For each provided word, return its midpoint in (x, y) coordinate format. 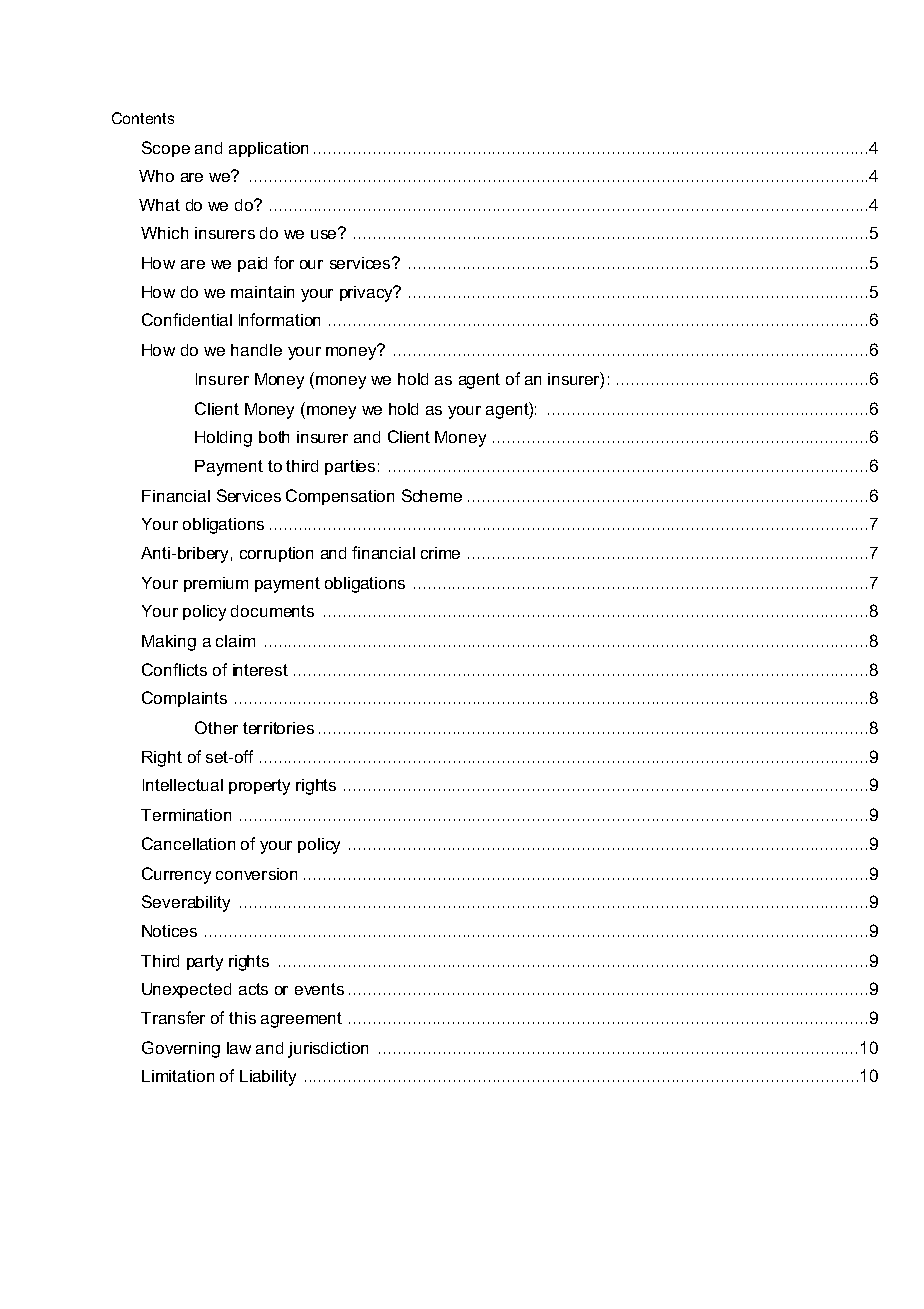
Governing (181, 1049)
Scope (166, 149)
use (325, 233)
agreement (301, 1020)
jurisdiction (328, 1050)
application (268, 149)
